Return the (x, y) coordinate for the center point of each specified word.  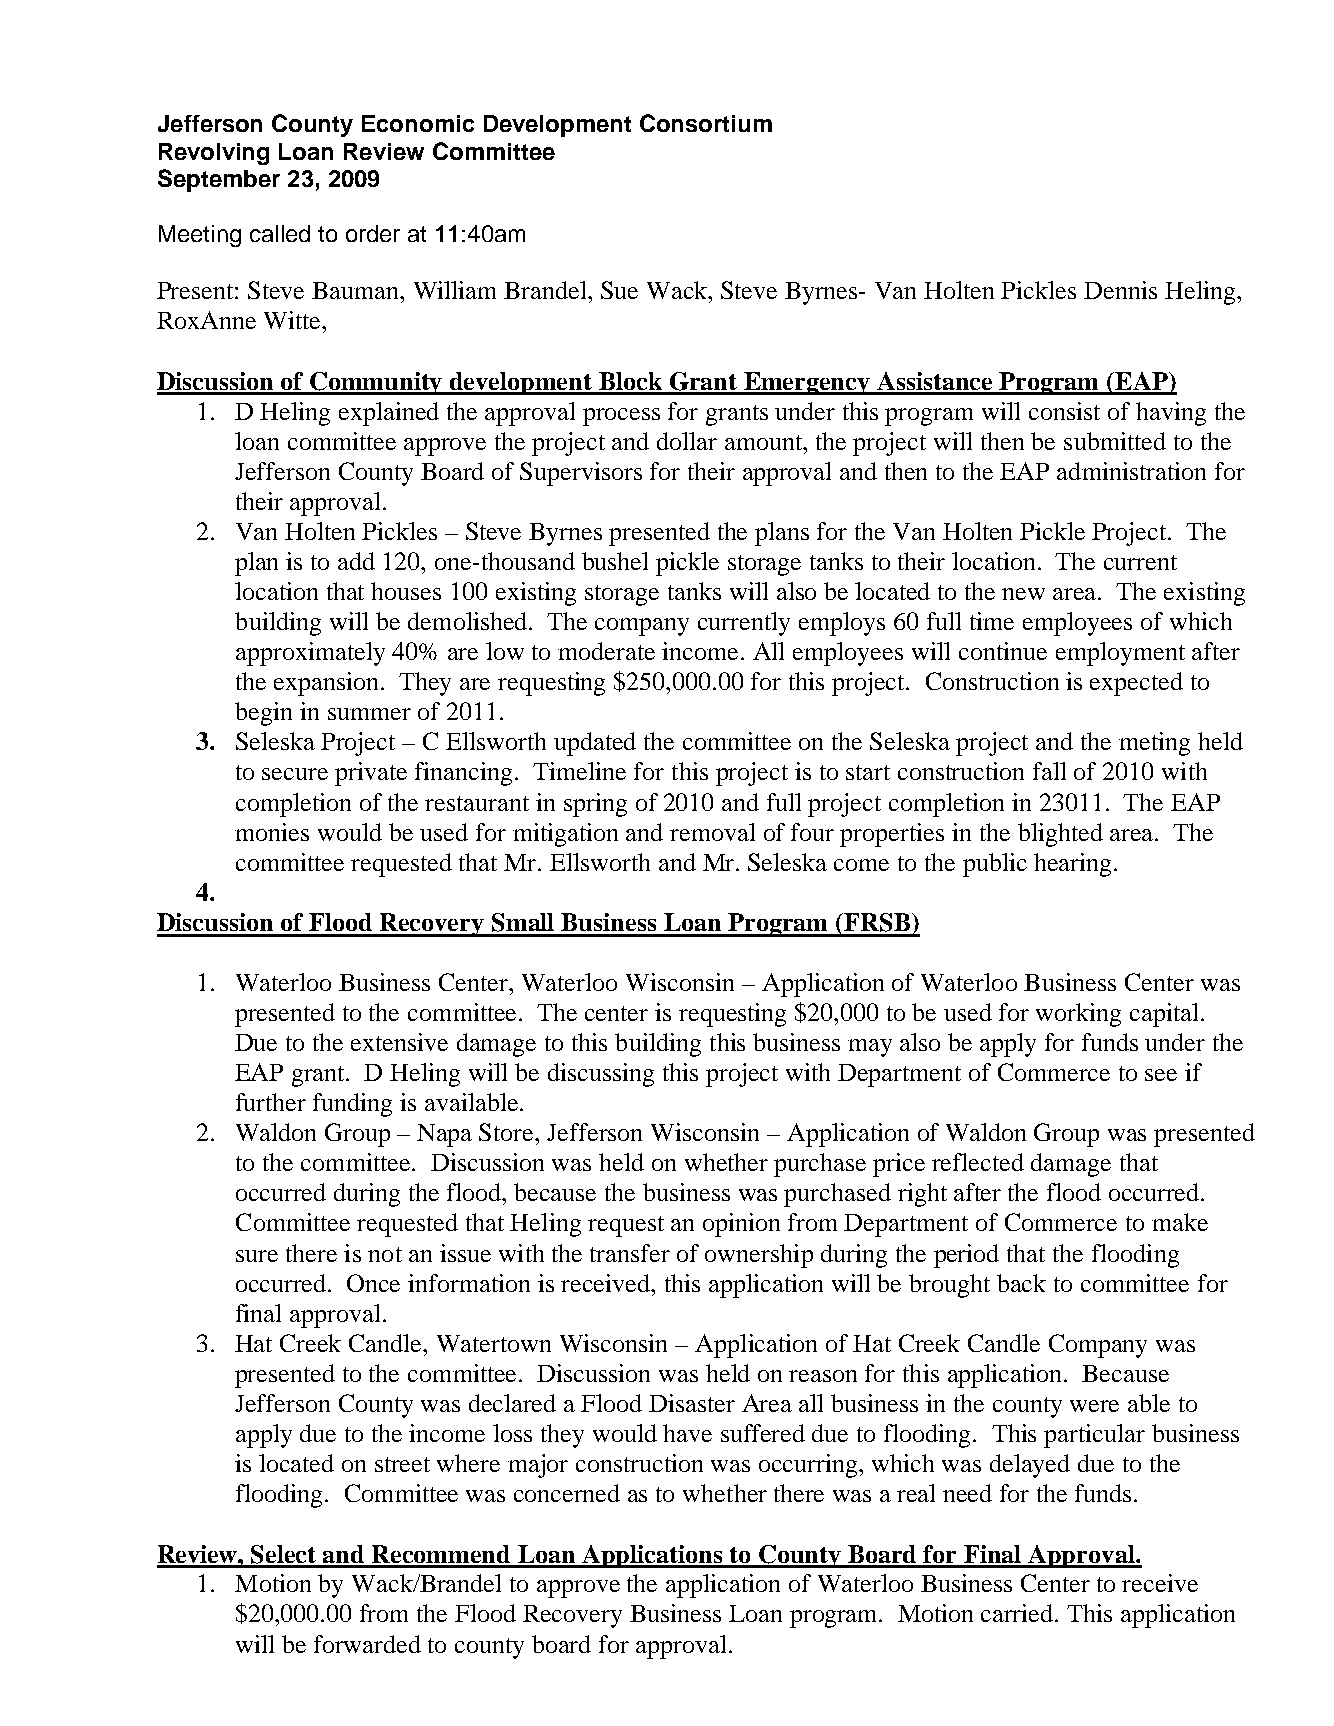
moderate (606, 651)
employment (1120, 654)
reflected (978, 1162)
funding (352, 1105)
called (280, 233)
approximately (310, 654)
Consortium (706, 123)
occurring (810, 1466)
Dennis (1120, 290)
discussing (601, 1075)
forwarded (367, 1644)
